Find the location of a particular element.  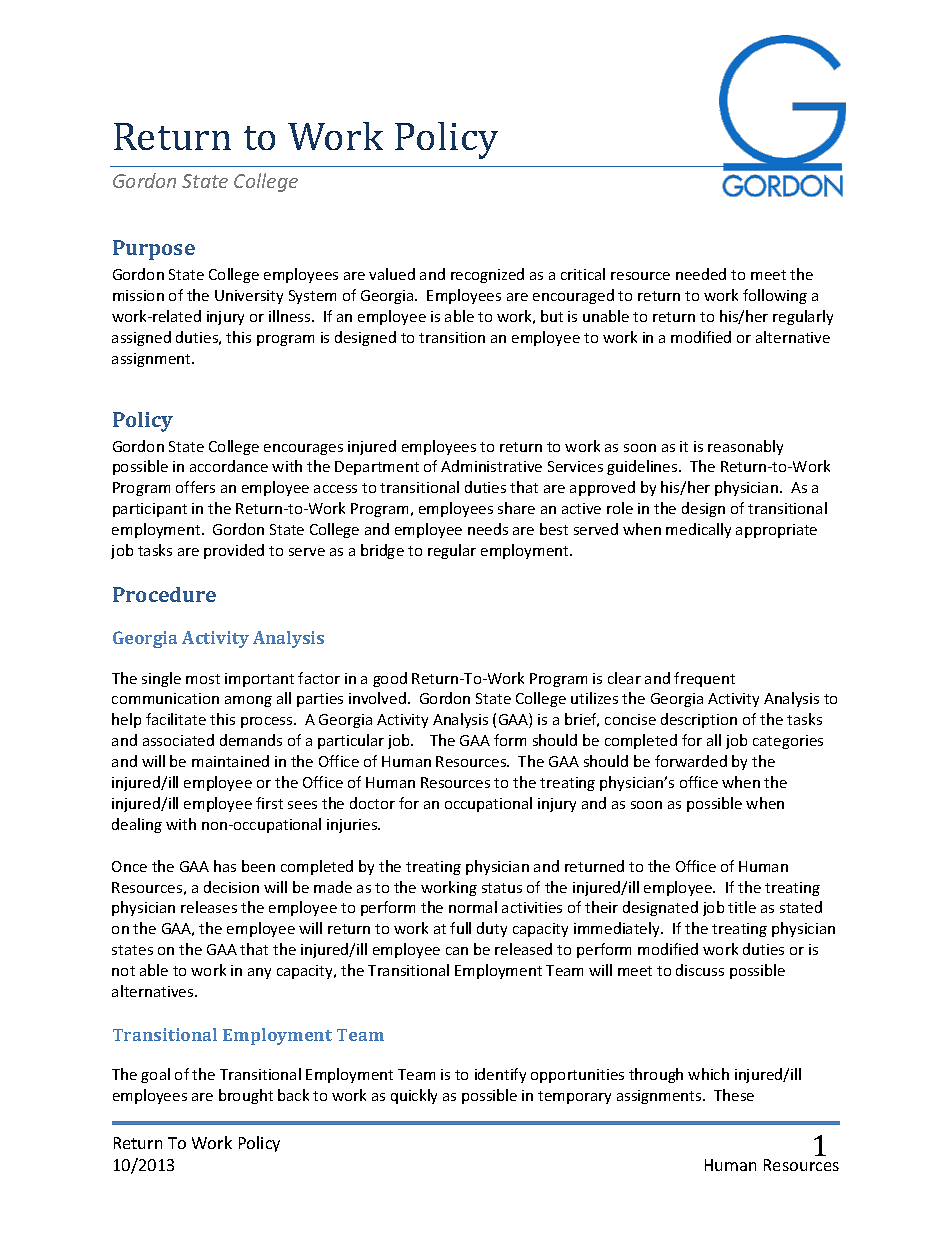

Administrative is located at coordinates (491, 466).
